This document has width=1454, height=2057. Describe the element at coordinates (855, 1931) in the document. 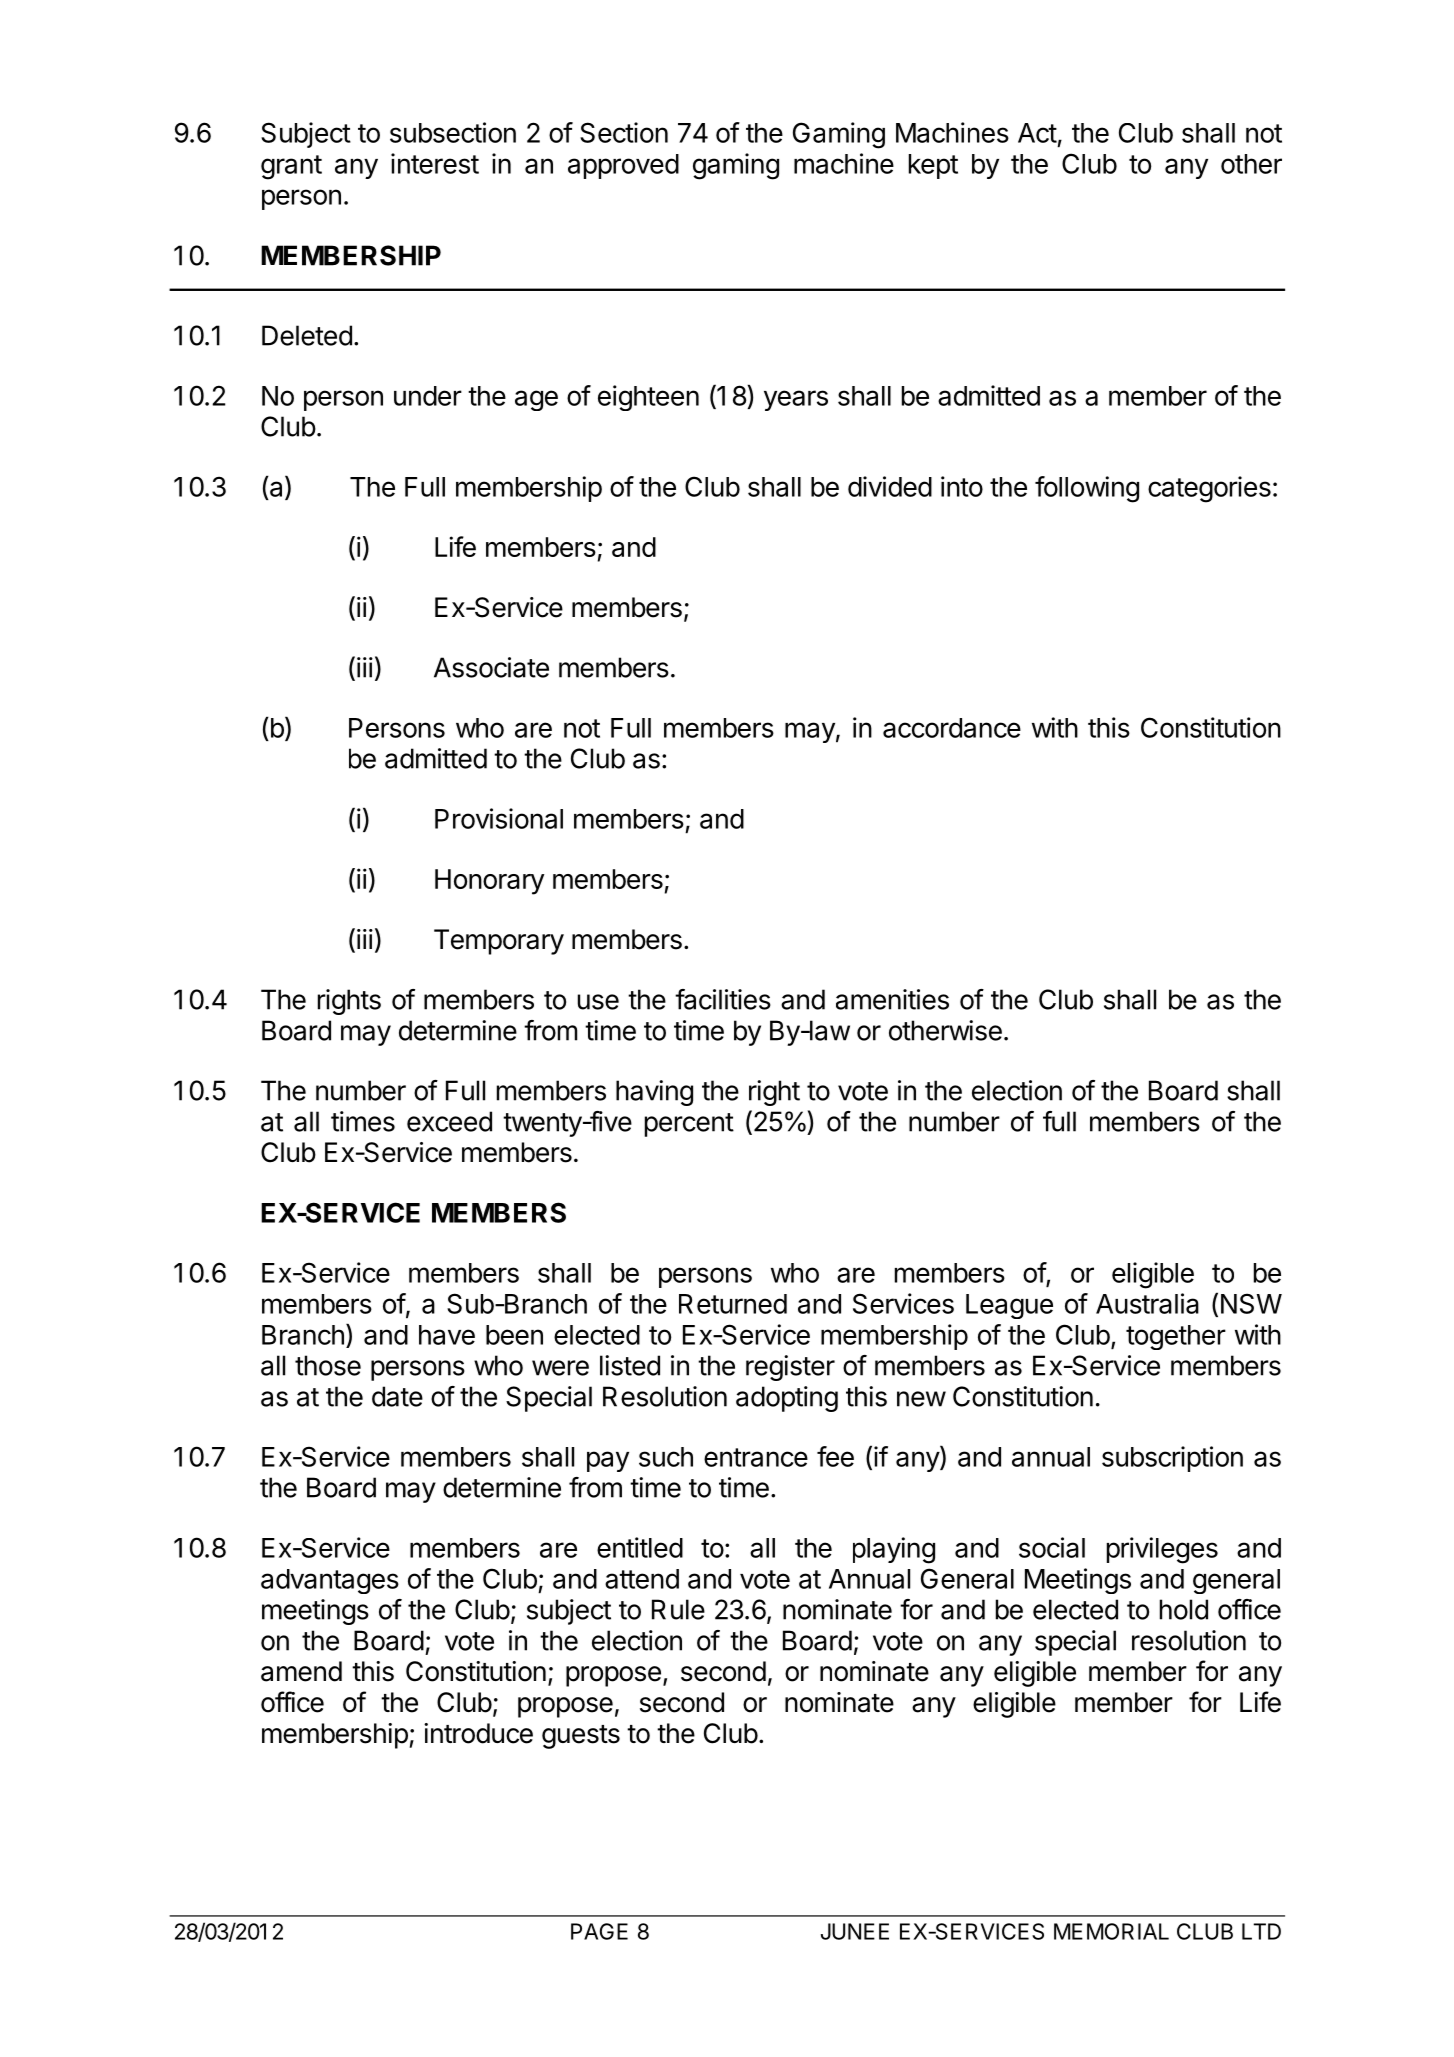

I see `JUNEE` at that location.
